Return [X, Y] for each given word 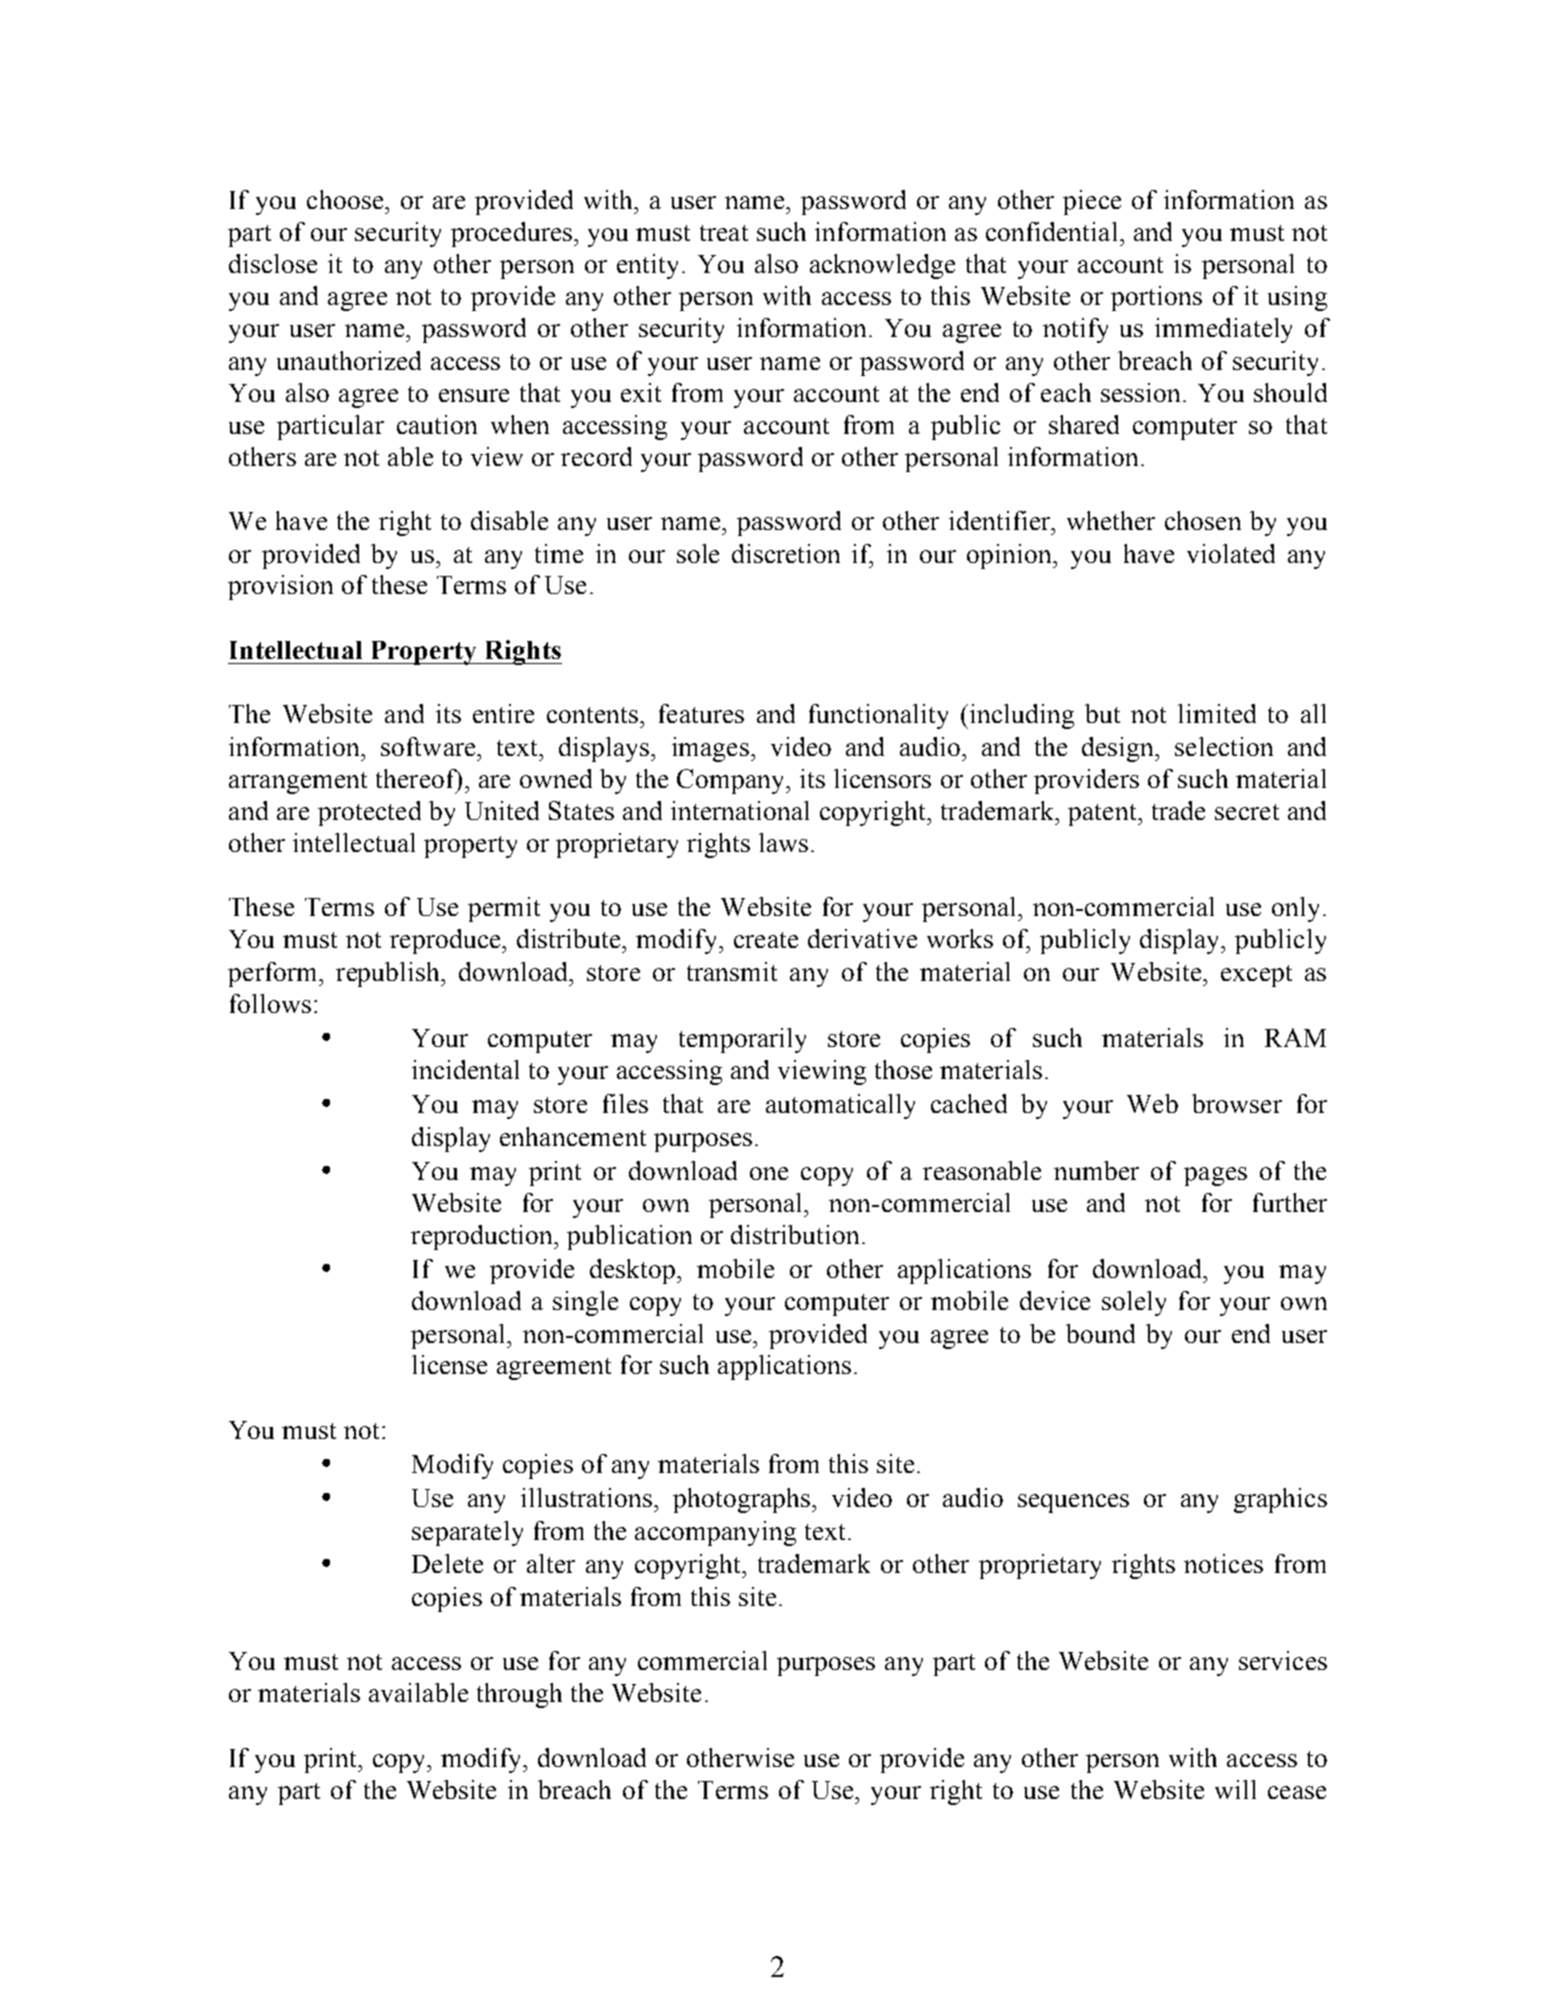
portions [1156, 298]
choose [346, 199]
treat [724, 233]
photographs [741, 1500]
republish [389, 974]
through [519, 1695]
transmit [732, 971]
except [1256, 976]
